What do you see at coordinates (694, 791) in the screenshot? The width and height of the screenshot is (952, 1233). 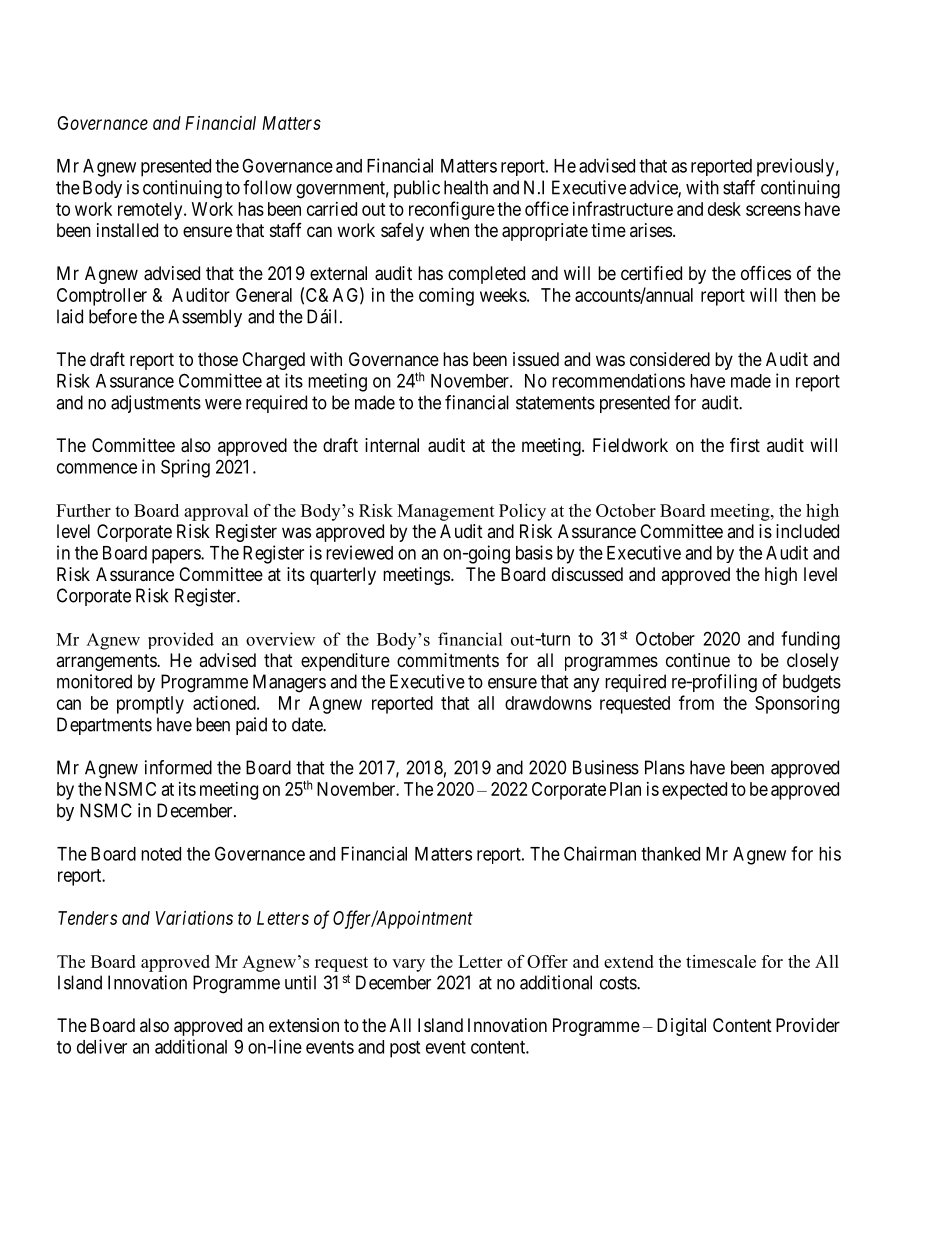 I see `expected` at bounding box center [694, 791].
